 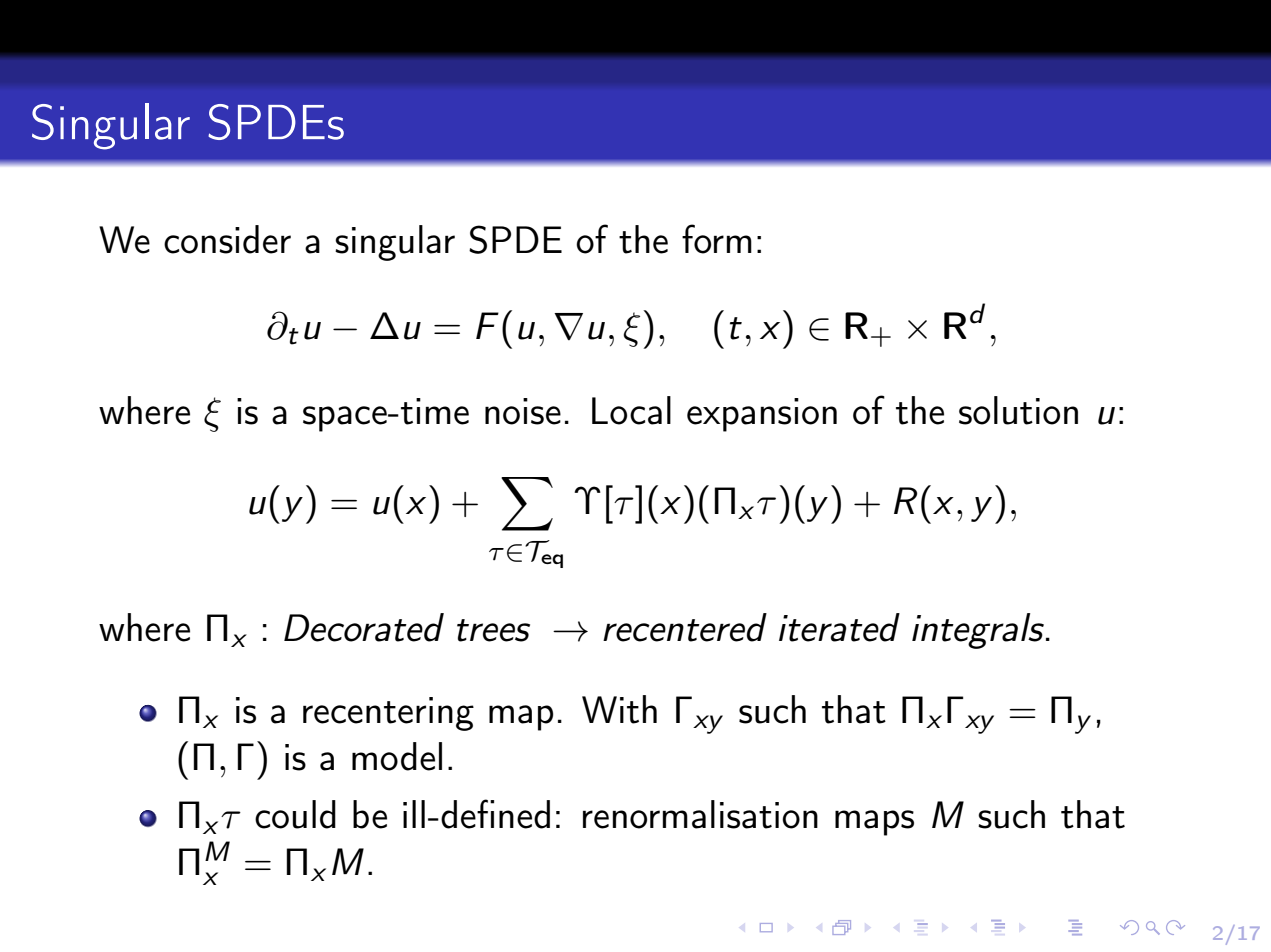 What do you see at coordinates (227, 239) in the image?
I see `consider` at bounding box center [227, 239].
